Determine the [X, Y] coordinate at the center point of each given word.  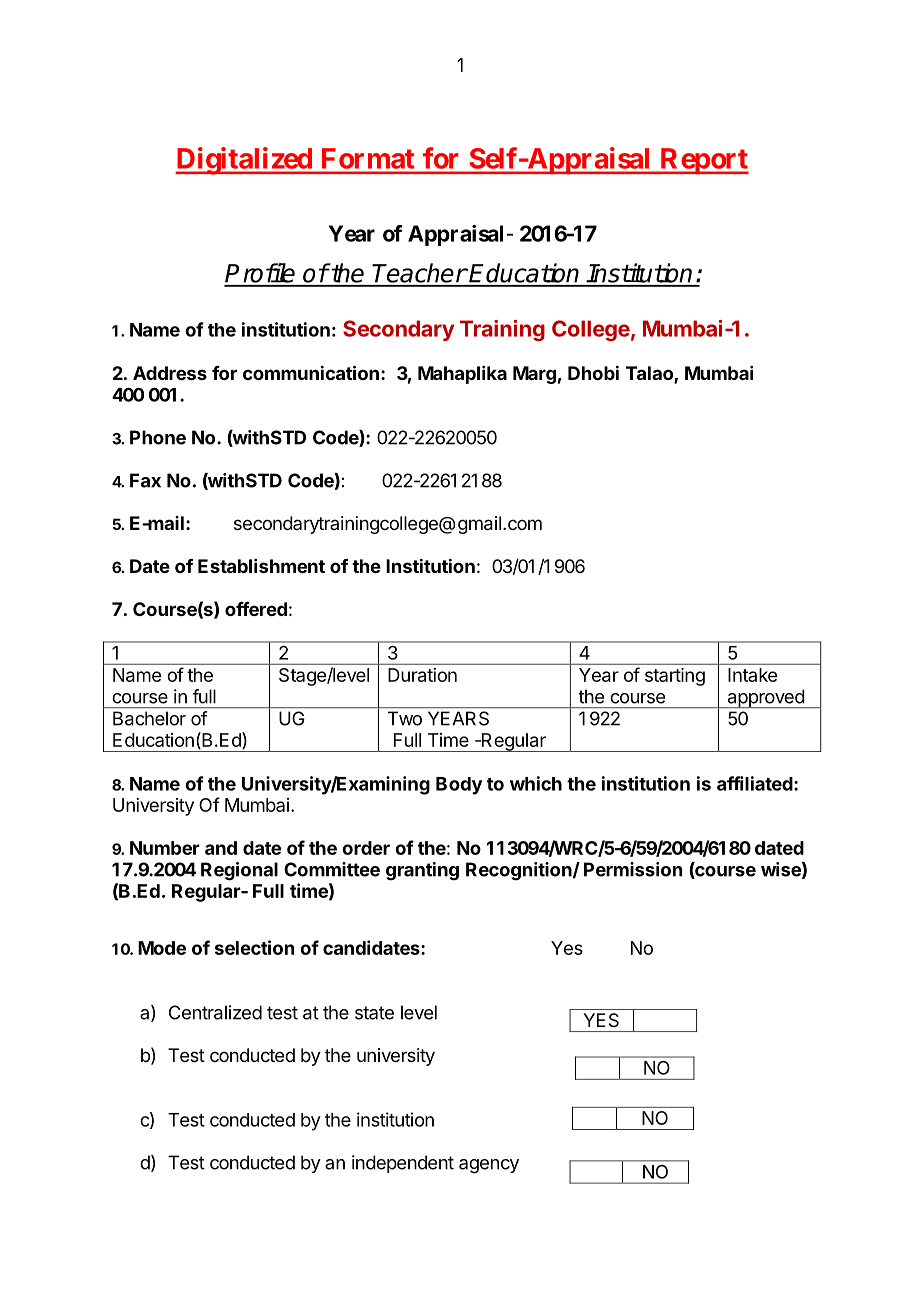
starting [675, 677]
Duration [422, 675]
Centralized [215, 1012]
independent [403, 1164]
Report [703, 161]
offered [256, 609]
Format [368, 158]
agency [489, 1166]
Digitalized [244, 161]
